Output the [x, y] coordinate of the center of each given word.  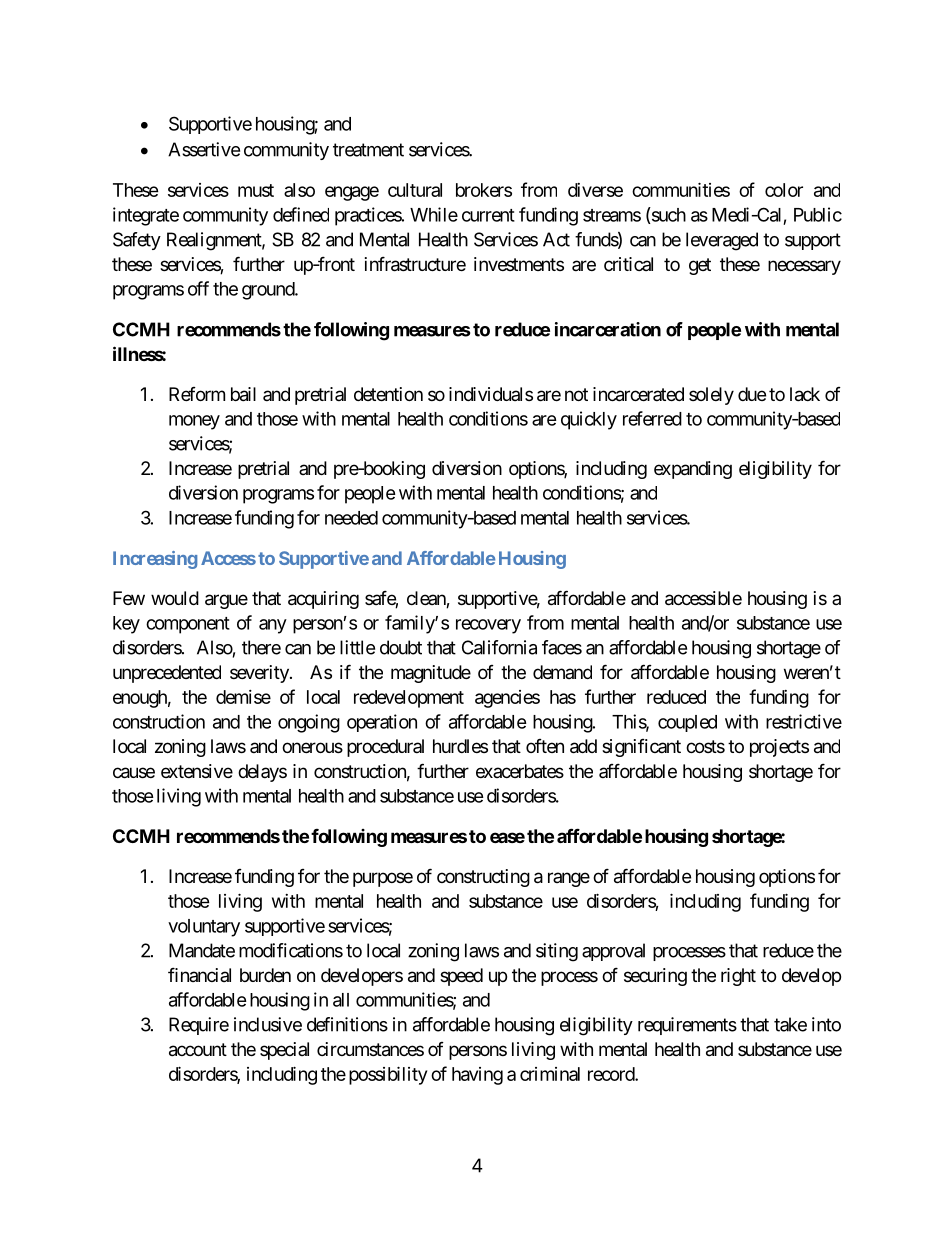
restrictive [804, 721]
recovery [488, 626]
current [488, 215]
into [826, 1024]
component [188, 625]
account [198, 1050]
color [784, 190]
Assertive [204, 149]
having [477, 1076]
